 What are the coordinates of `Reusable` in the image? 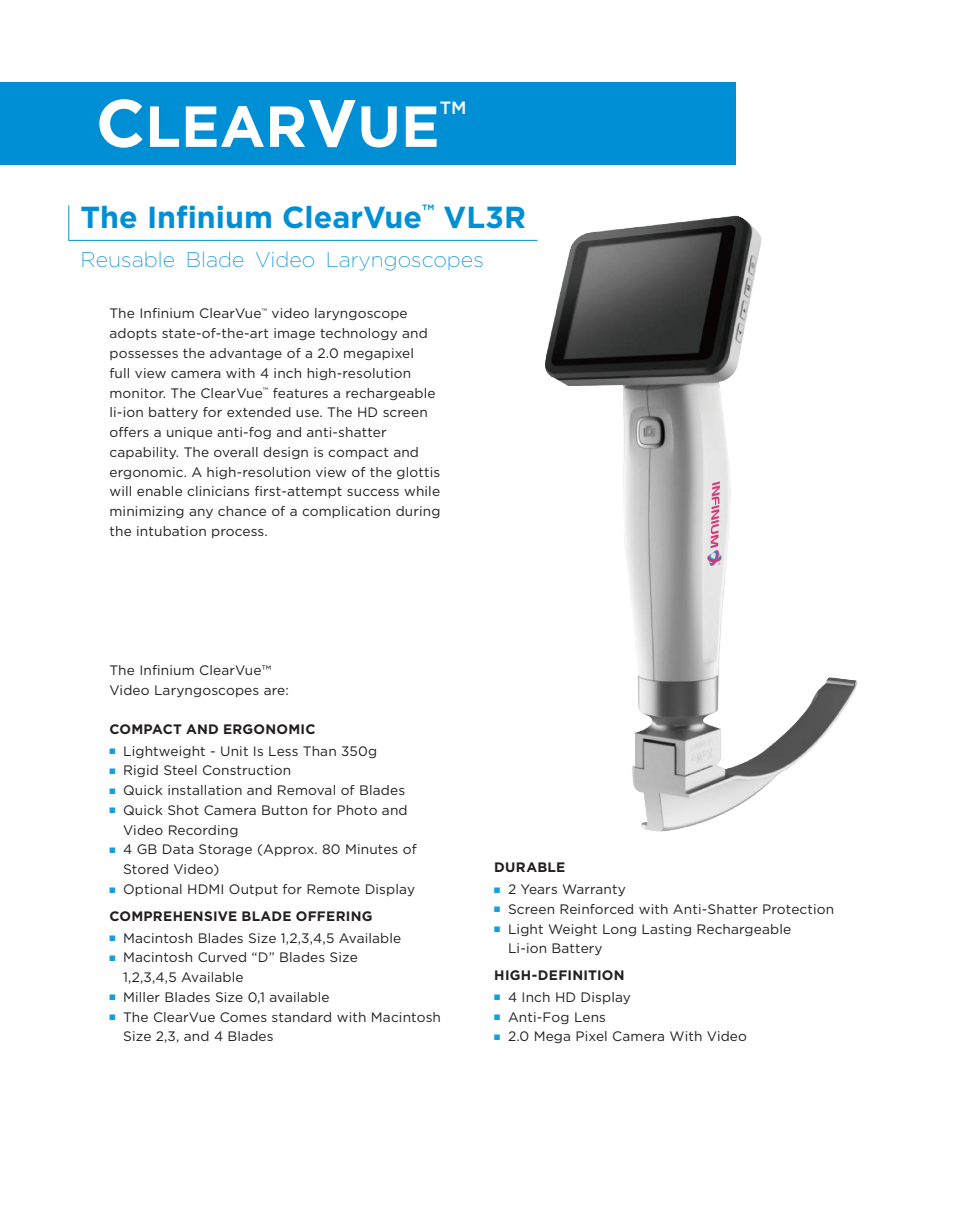 It's located at (128, 259).
